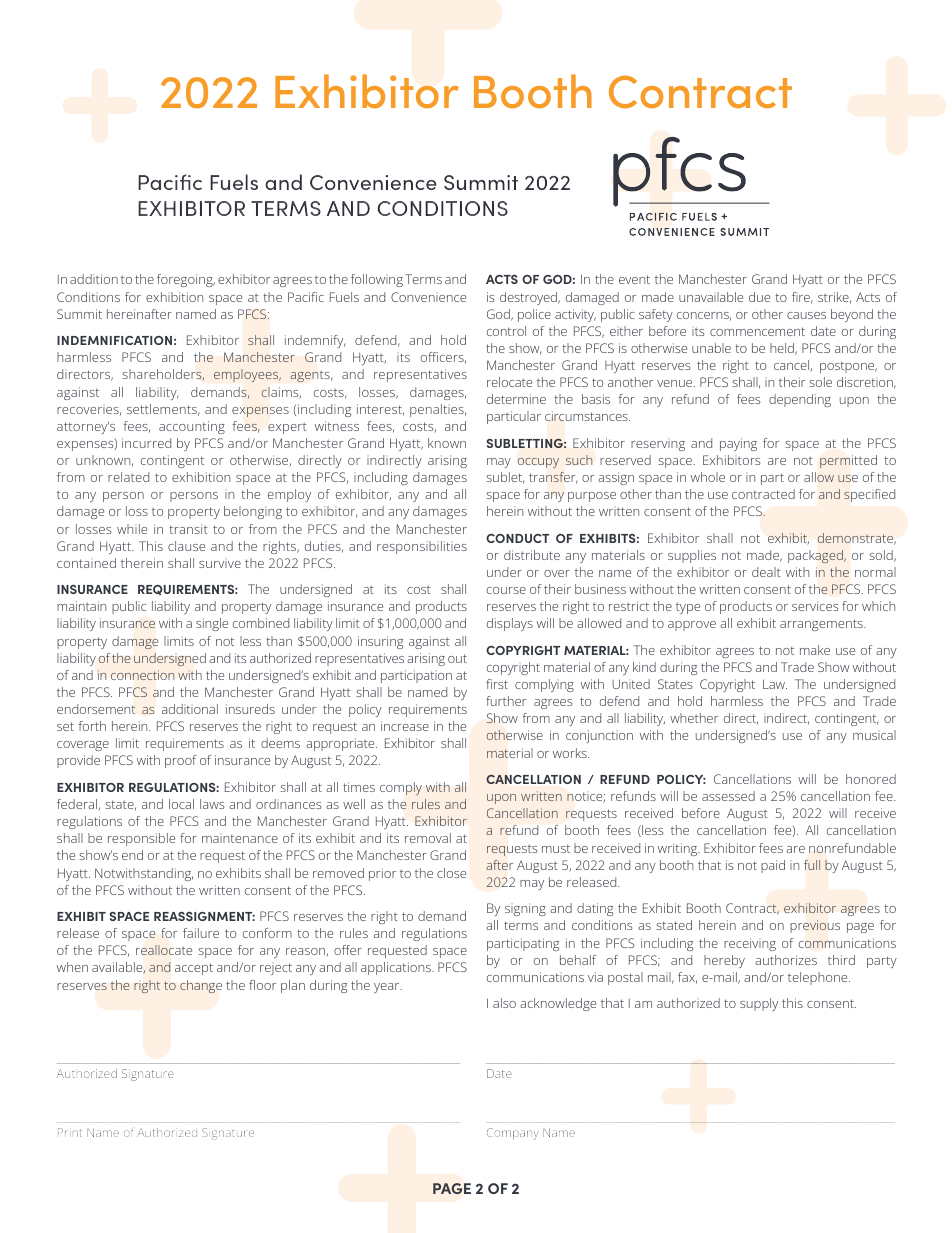 This screenshot has height=1233, width=952. Describe the element at coordinates (759, 1004) in the screenshot. I see `supply` at that location.
